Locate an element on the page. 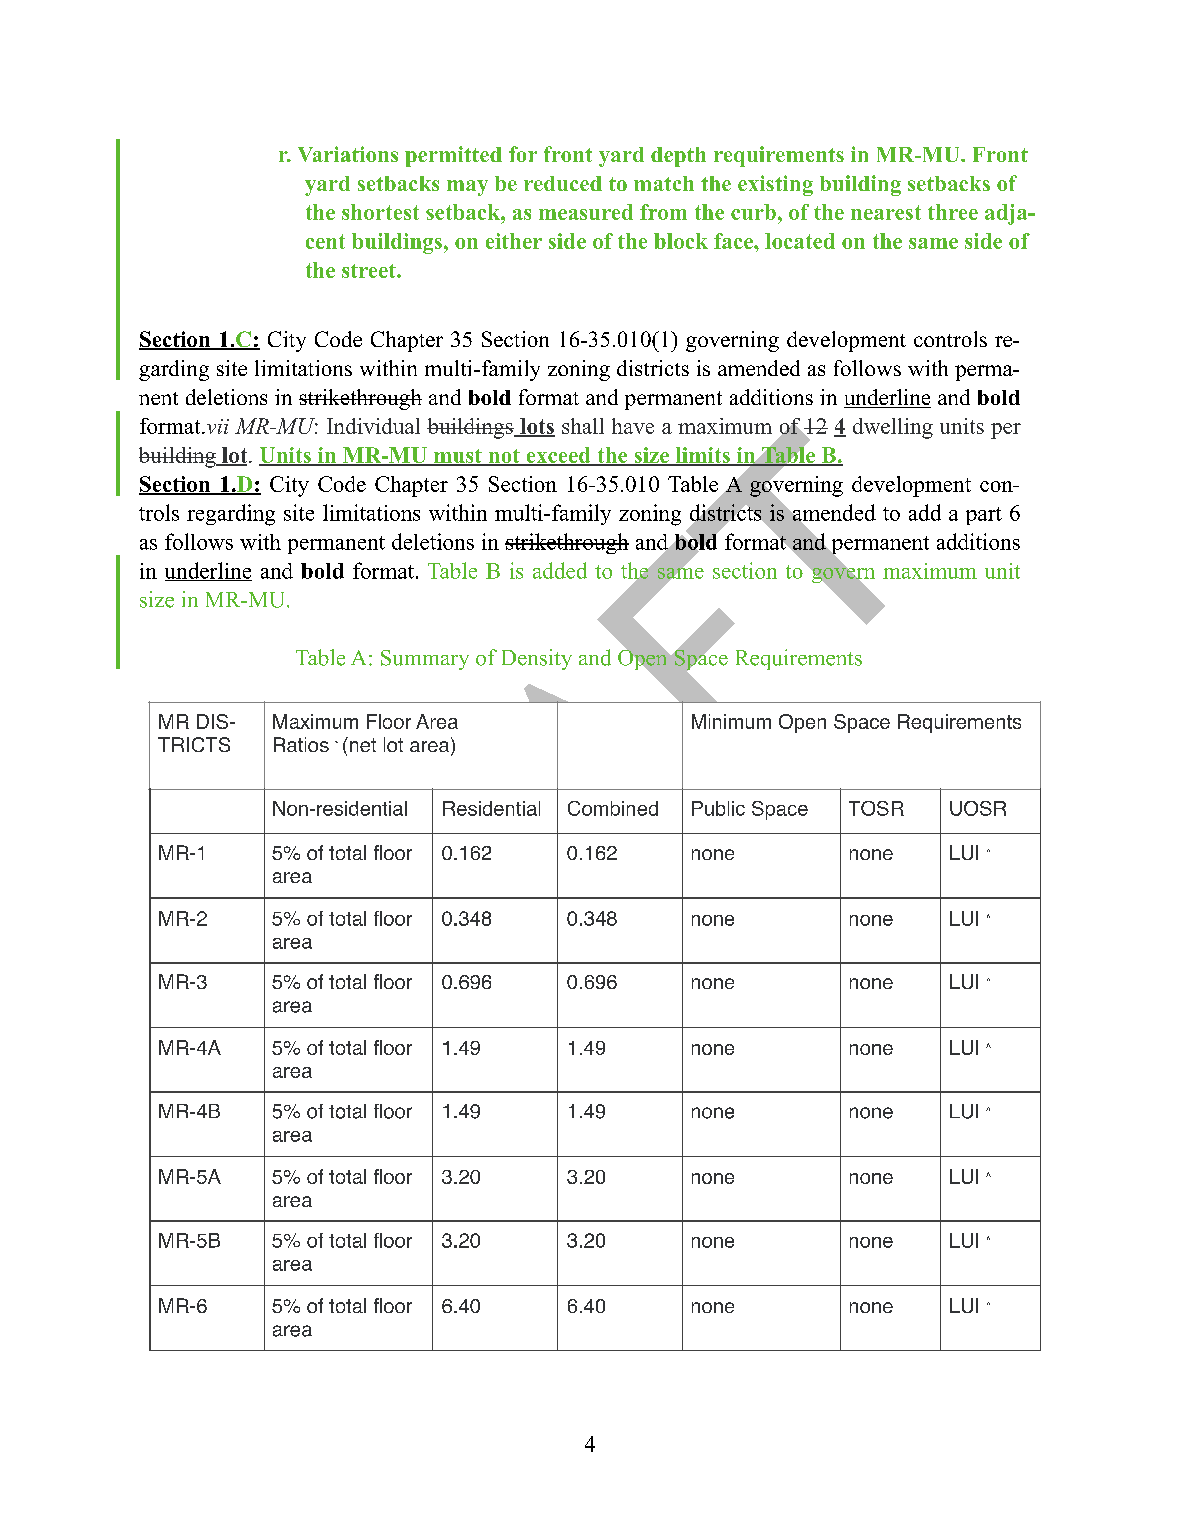 The width and height of the page is (1180, 1527). part is located at coordinates (984, 516).
